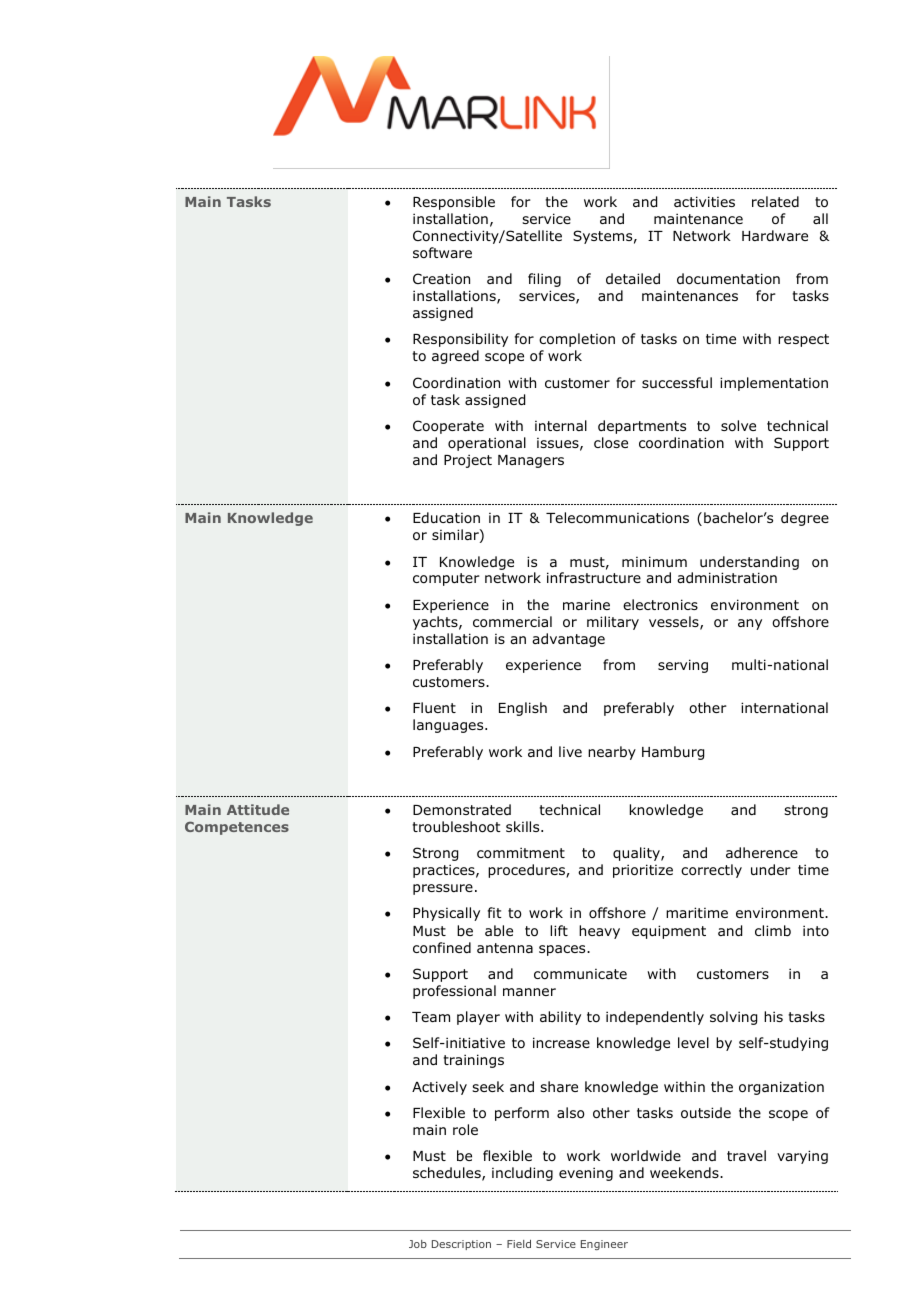 The width and height of the document is (924, 1308). What do you see at coordinates (258, 809) in the document?
I see `Attitude` at bounding box center [258, 809].
